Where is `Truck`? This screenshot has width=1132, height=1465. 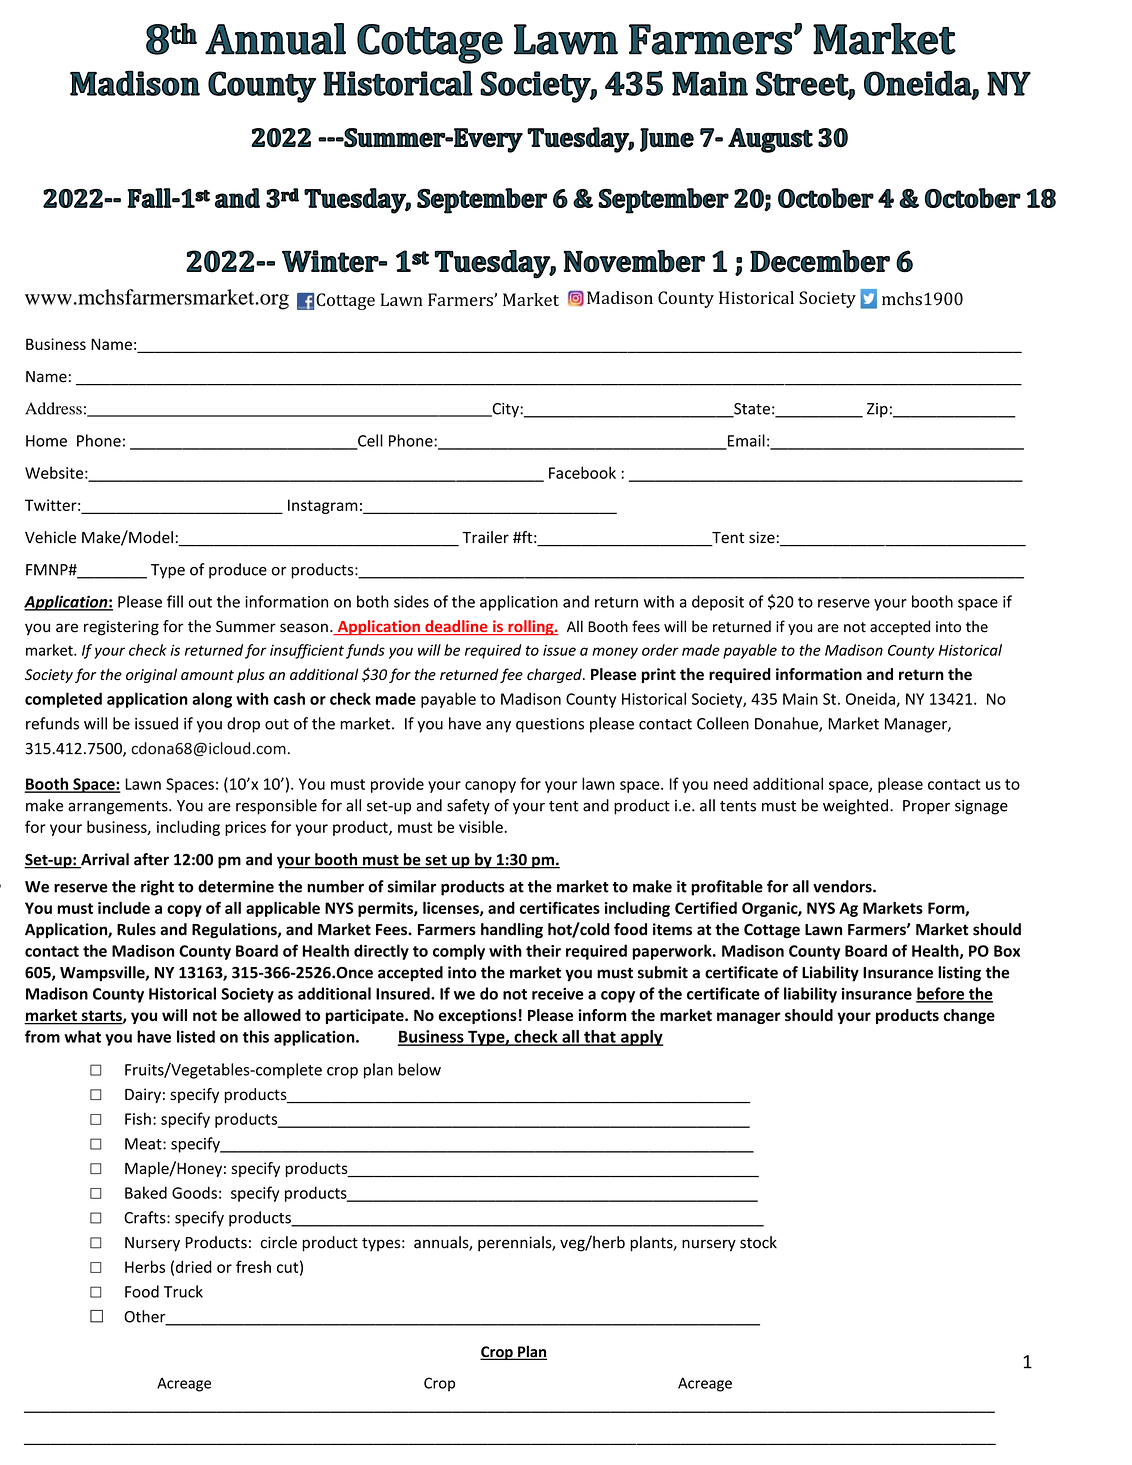
Truck is located at coordinates (183, 1291).
